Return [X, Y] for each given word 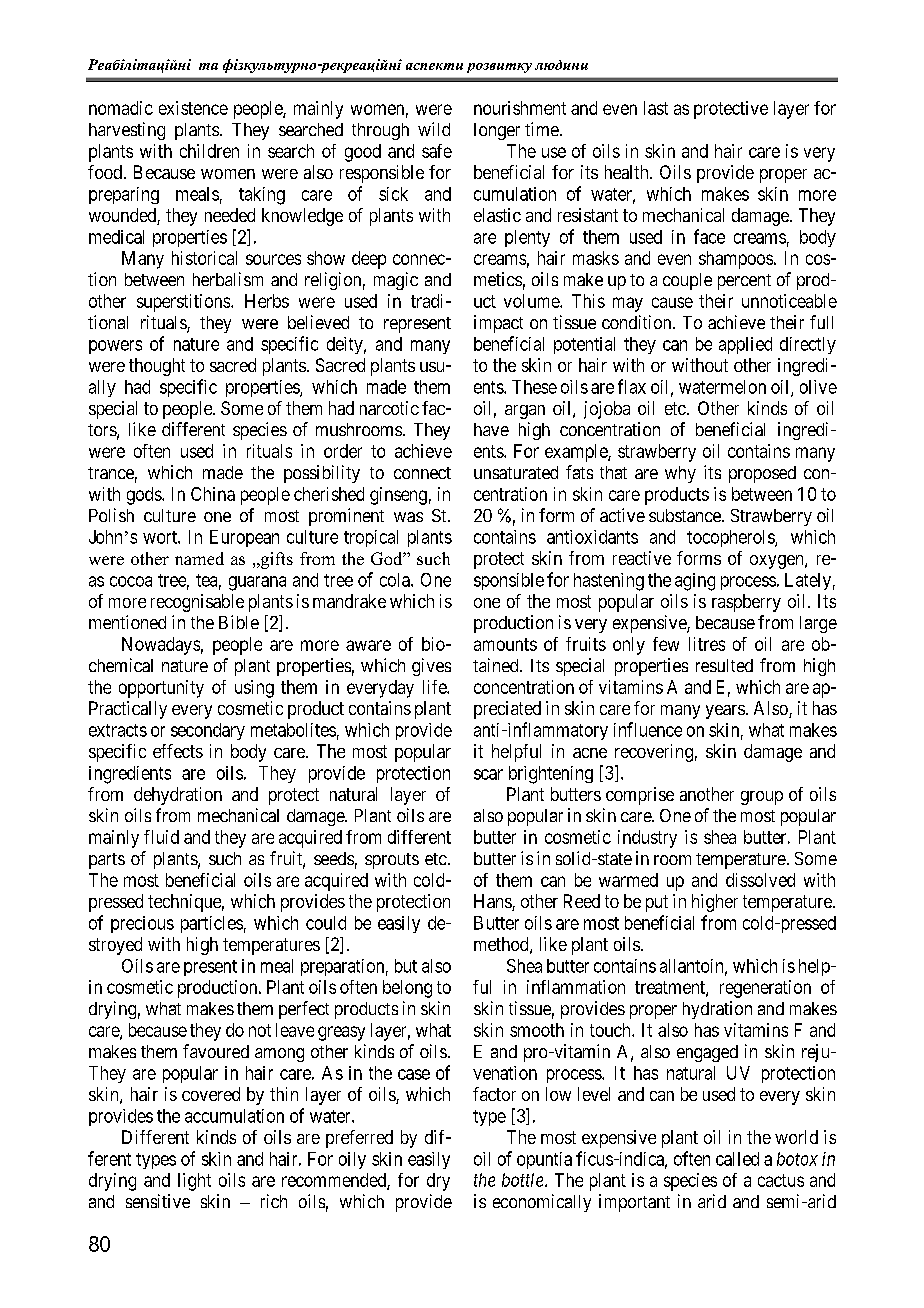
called [737, 1159]
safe [437, 151]
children [209, 151]
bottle [524, 1180]
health [628, 172]
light [194, 1182]
